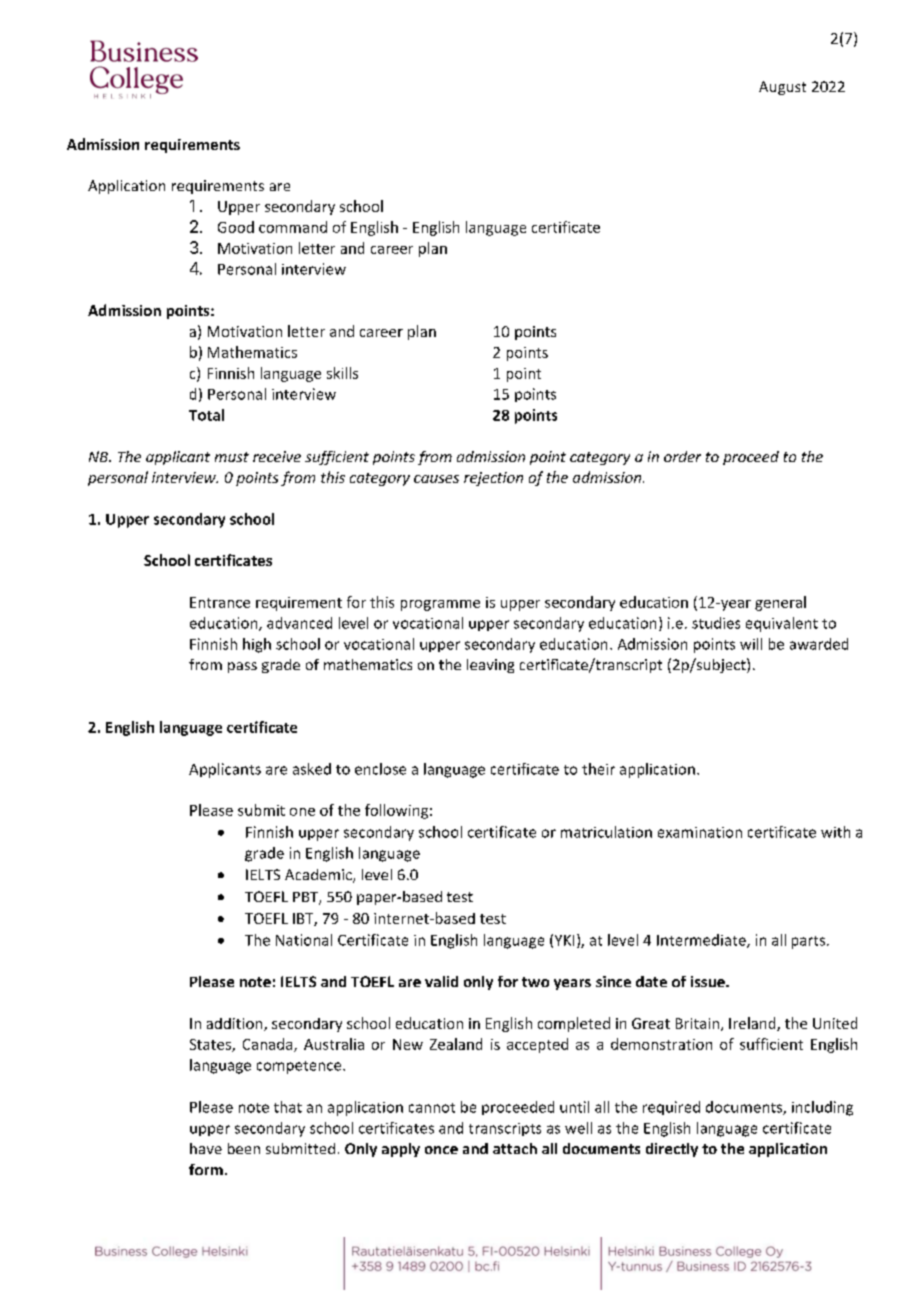 The image size is (924, 1307). Describe the element at coordinates (780, 603) in the screenshot. I see `general` at that location.
